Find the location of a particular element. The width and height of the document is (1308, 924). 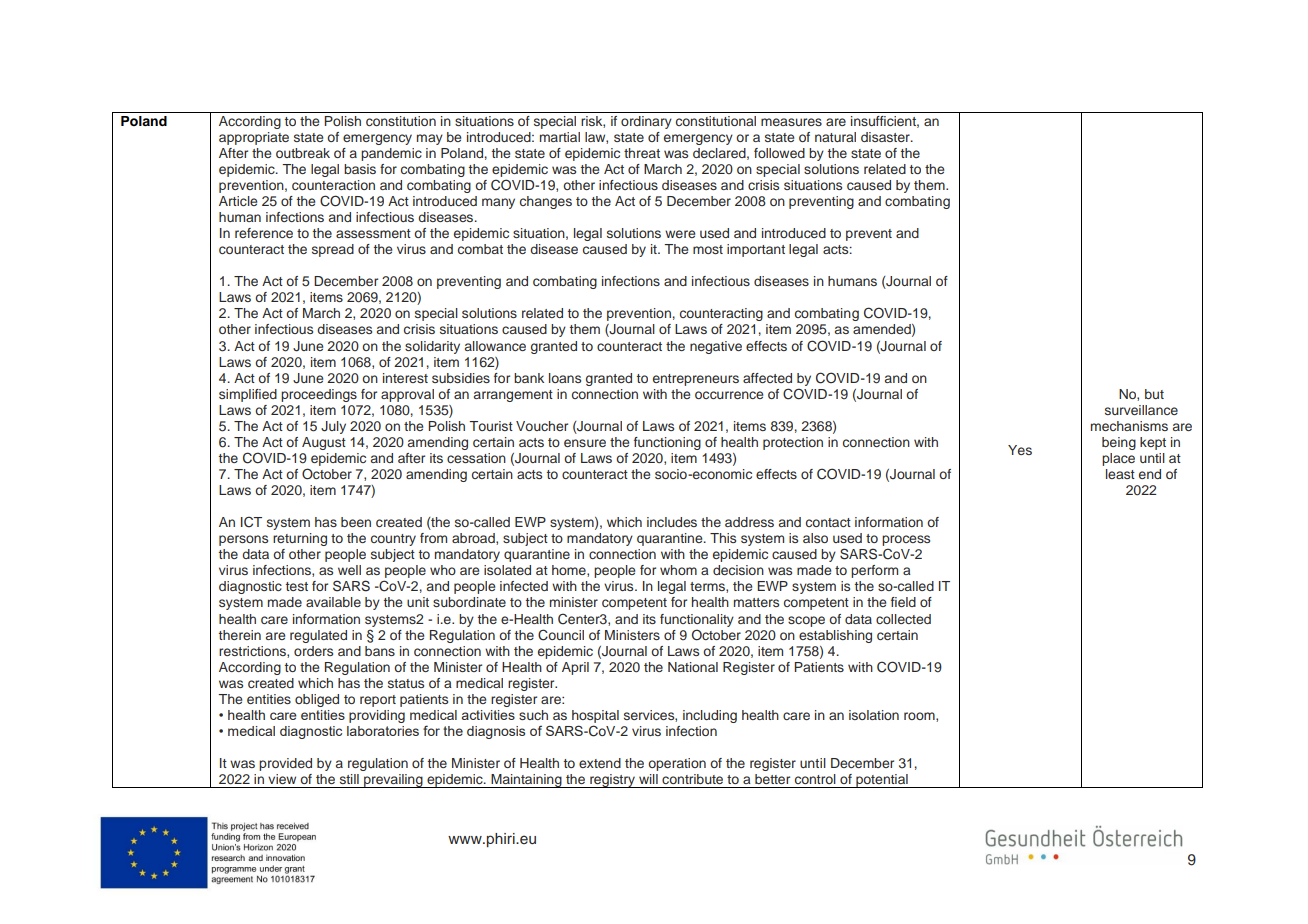

threat is located at coordinates (642, 153).
